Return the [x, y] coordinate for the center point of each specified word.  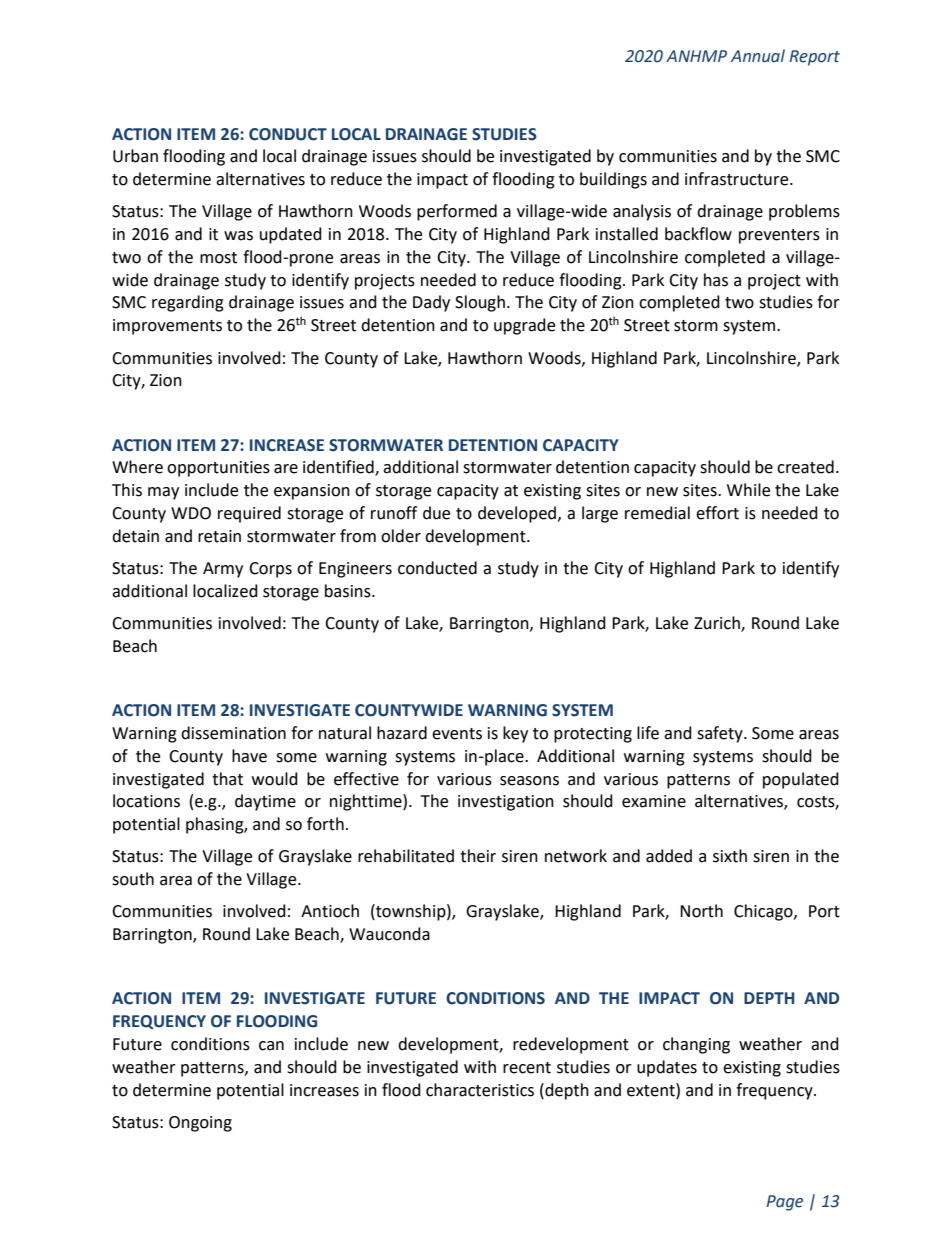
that [227, 779]
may [163, 493]
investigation [506, 803]
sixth [730, 856]
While [748, 490]
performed [457, 212]
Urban [135, 156]
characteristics [480, 1090]
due [436, 513]
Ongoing [200, 1124]
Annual [758, 56]
